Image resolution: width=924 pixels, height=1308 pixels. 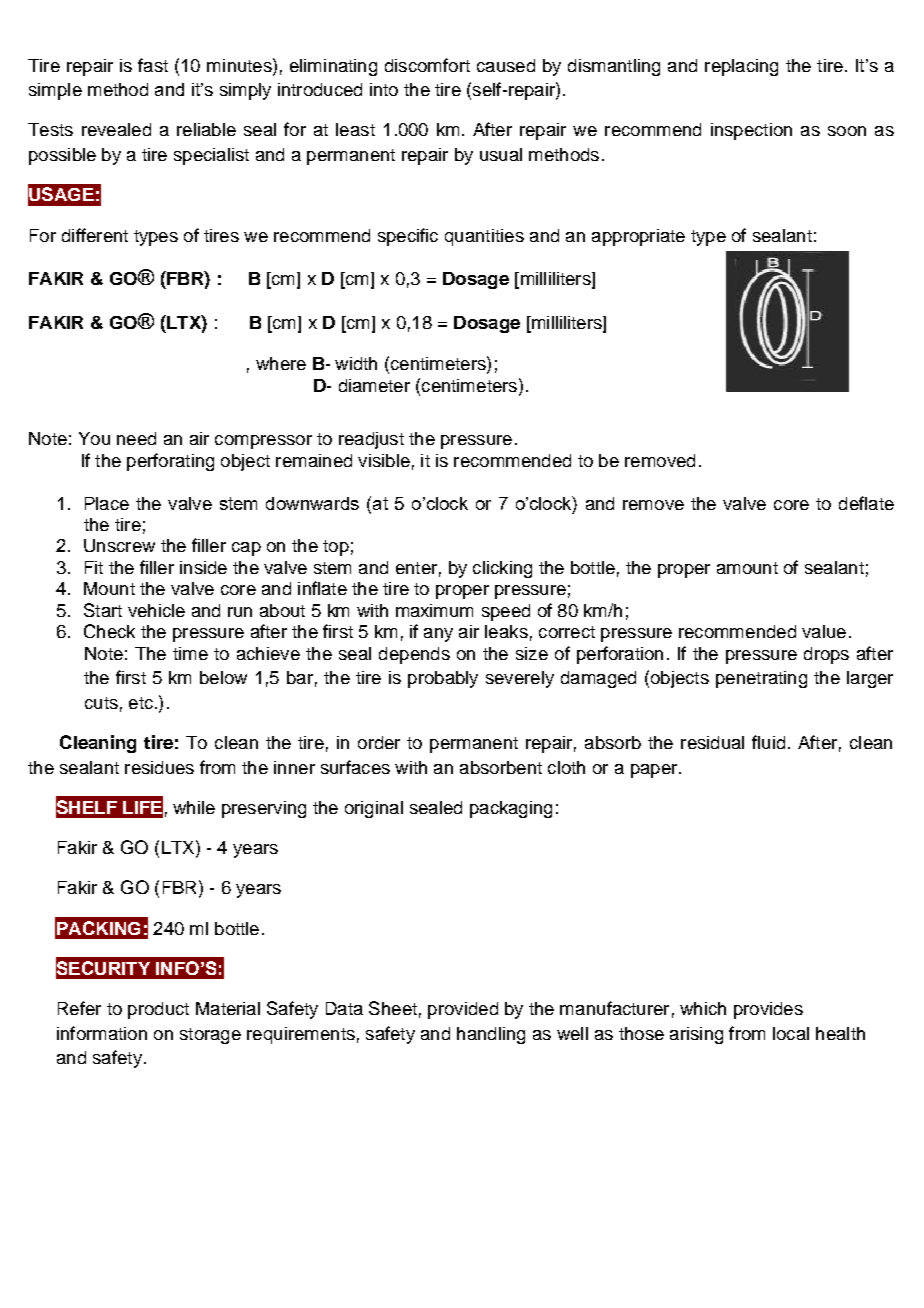 I want to click on any, so click(x=438, y=635).
